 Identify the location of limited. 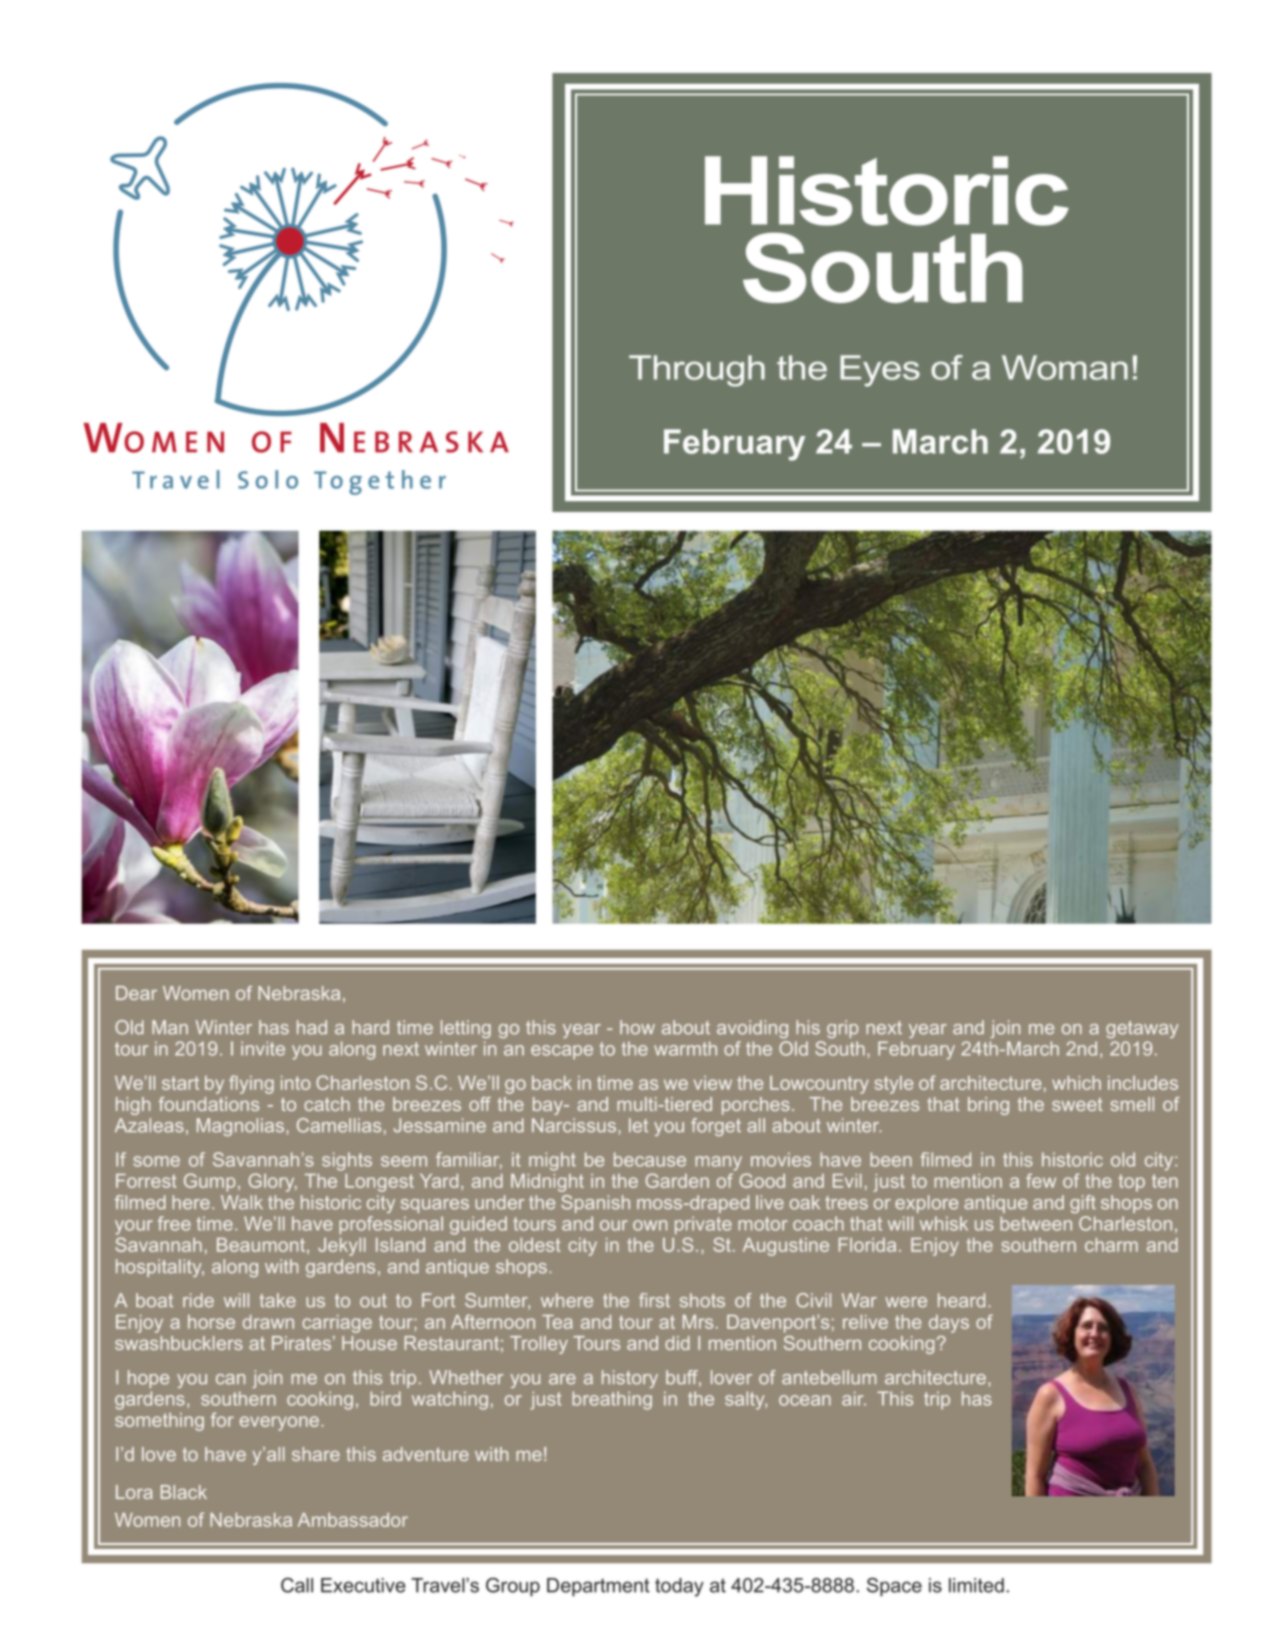
(976, 1585).
